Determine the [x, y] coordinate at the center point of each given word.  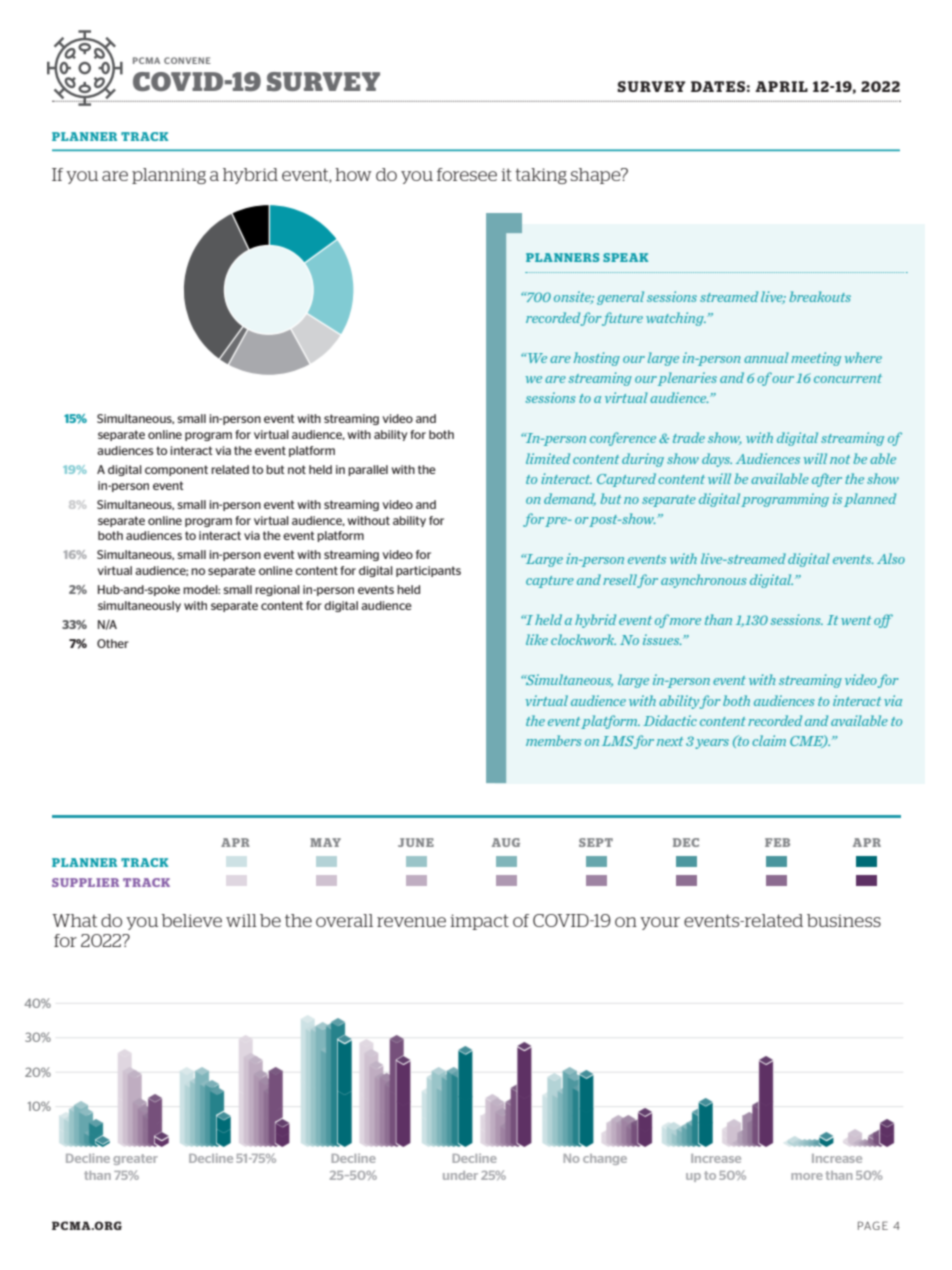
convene [187, 60]
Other [113, 643]
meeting [816, 359]
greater [135, 1159]
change [605, 1159]
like [537, 639]
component [176, 470]
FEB [777, 842]
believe [191, 920]
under [460, 1175]
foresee [467, 174]
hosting [597, 359]
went [856, 620]
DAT [707, 86]
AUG [506, 842]
